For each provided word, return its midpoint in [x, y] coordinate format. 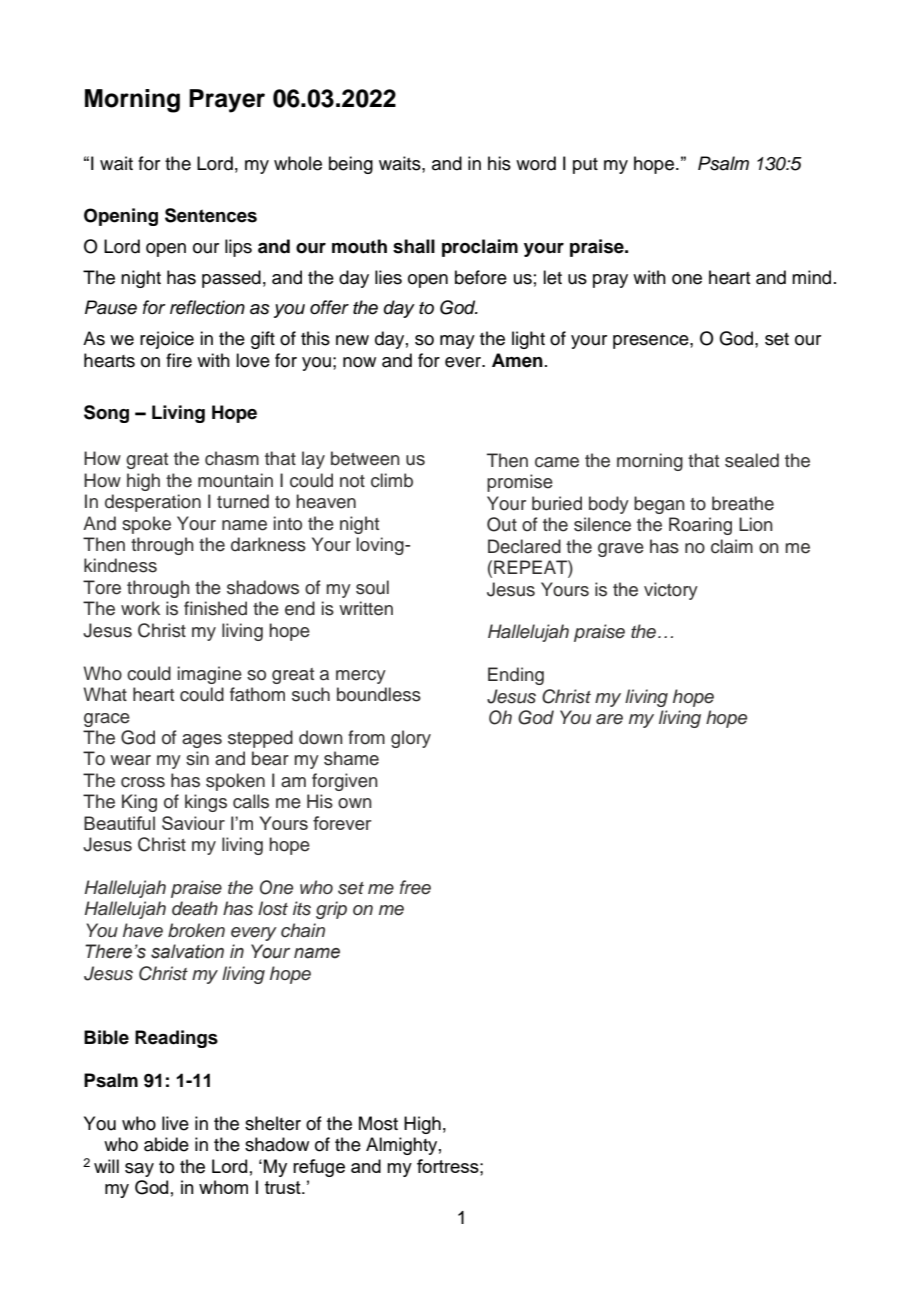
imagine [210, 675]
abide [166, 1144]
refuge [319, 1168]
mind [811, 277]
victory [671, 591]
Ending [516, 676]
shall [414, 246]
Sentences [211, 215]
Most [378, 1123]
